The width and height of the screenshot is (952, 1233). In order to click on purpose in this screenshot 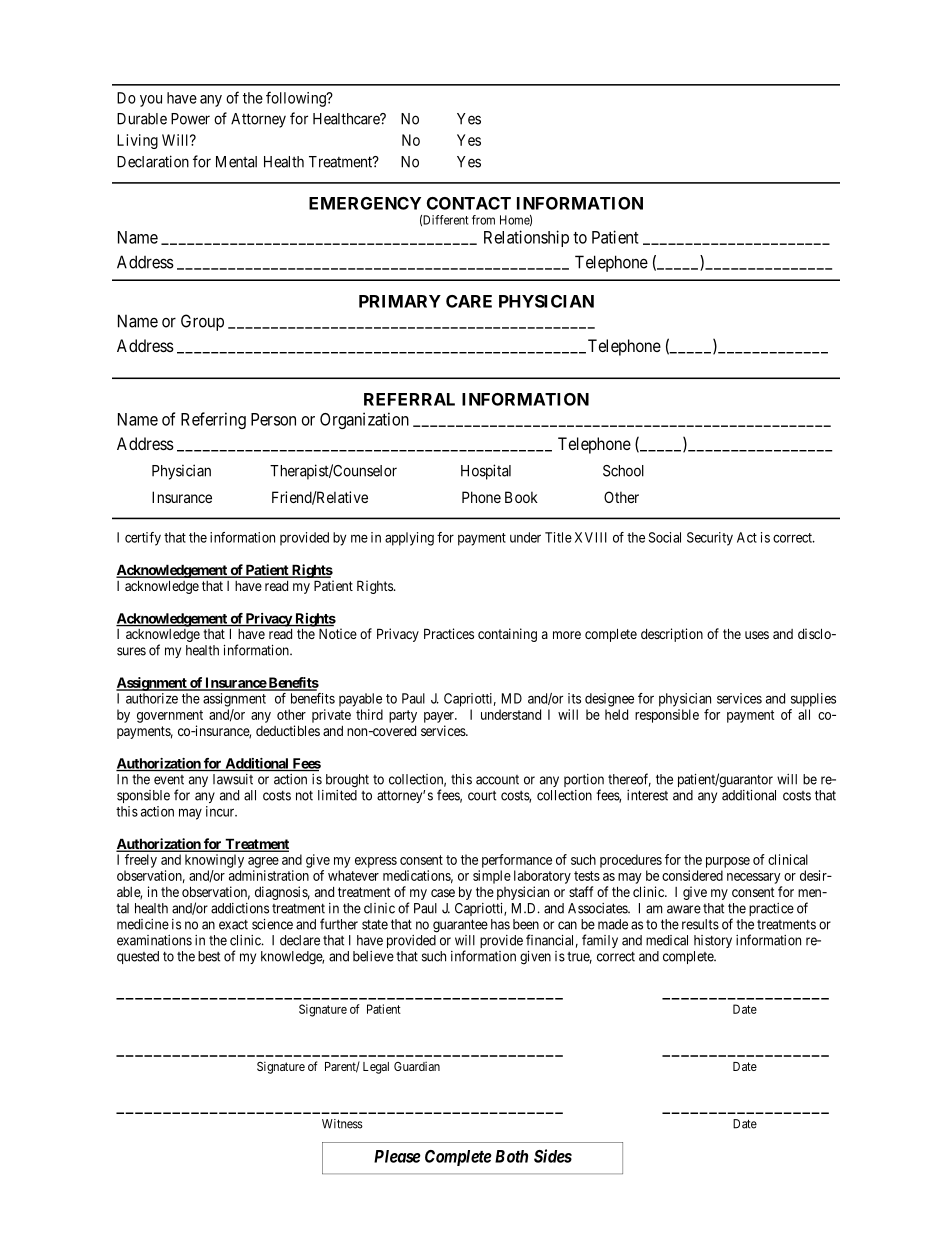, I will do `click(728, 862)`.
